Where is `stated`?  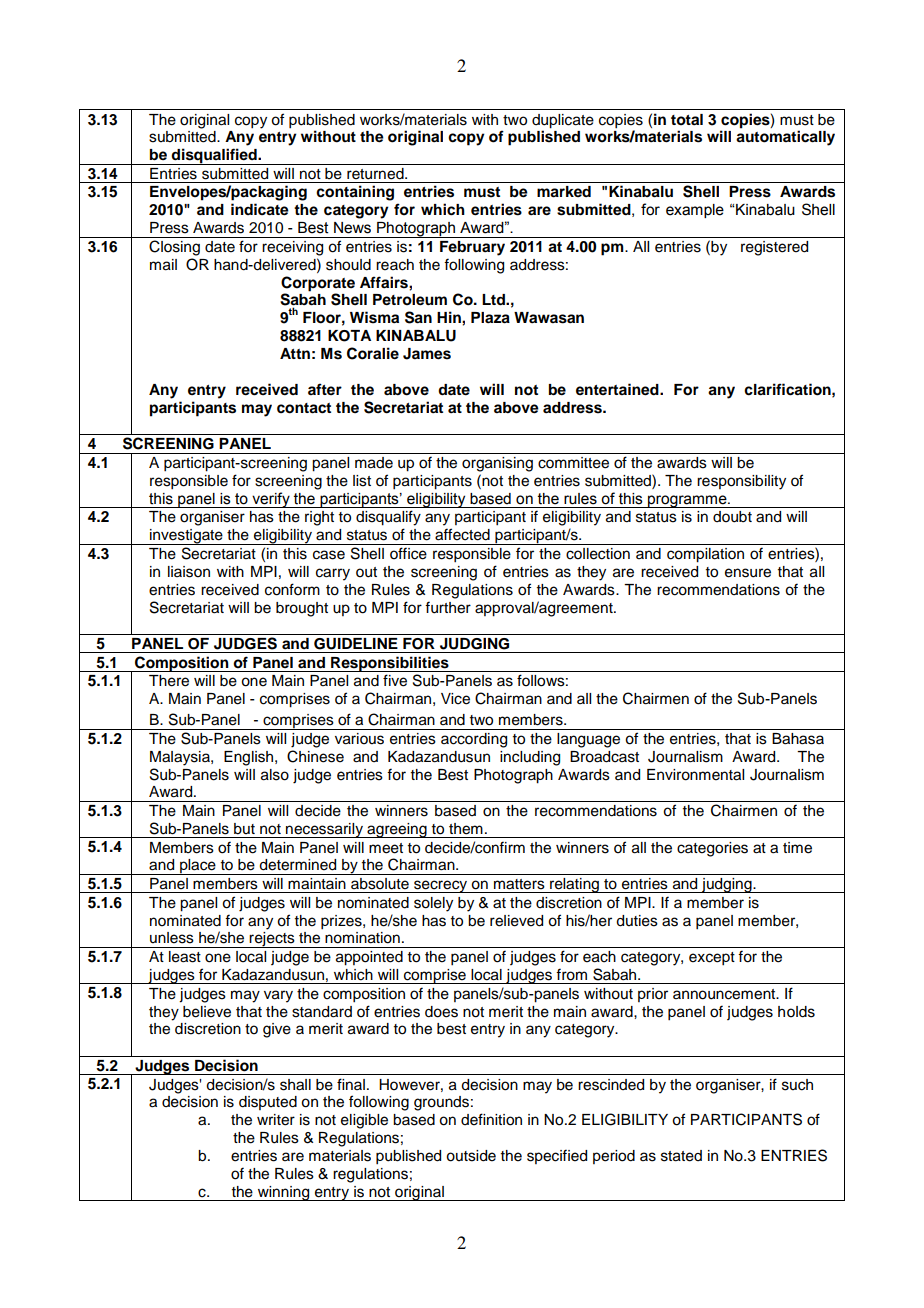 stated is located at coordinates (681, 1156).
